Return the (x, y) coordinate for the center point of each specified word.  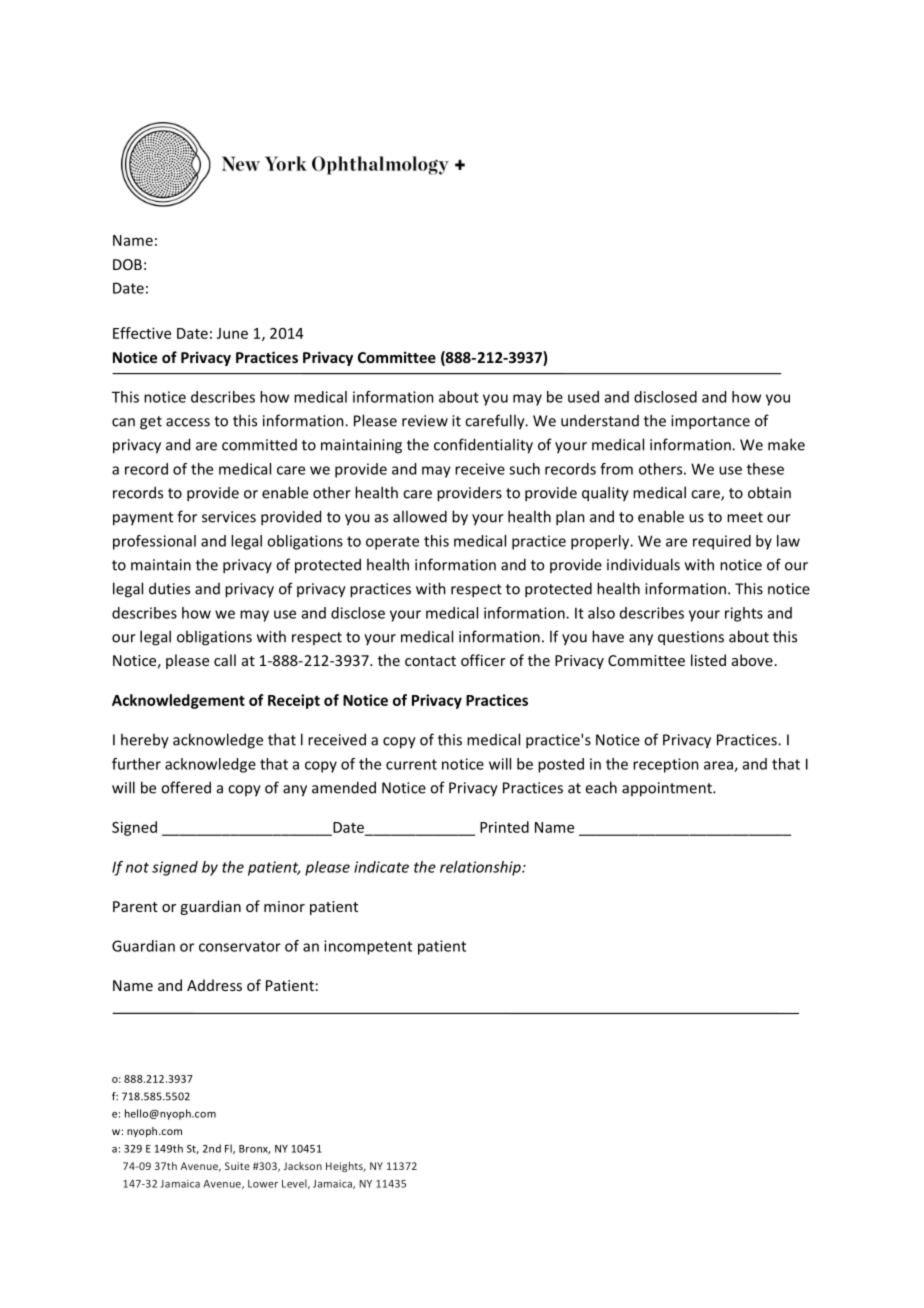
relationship (481, 868)
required (722, 542)
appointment (668, 789)
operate (392, 543)
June (232, 333)
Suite (237, 1166)
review (425, 421)
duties (169, 588)
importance (710, 422)
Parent (135, 906)
